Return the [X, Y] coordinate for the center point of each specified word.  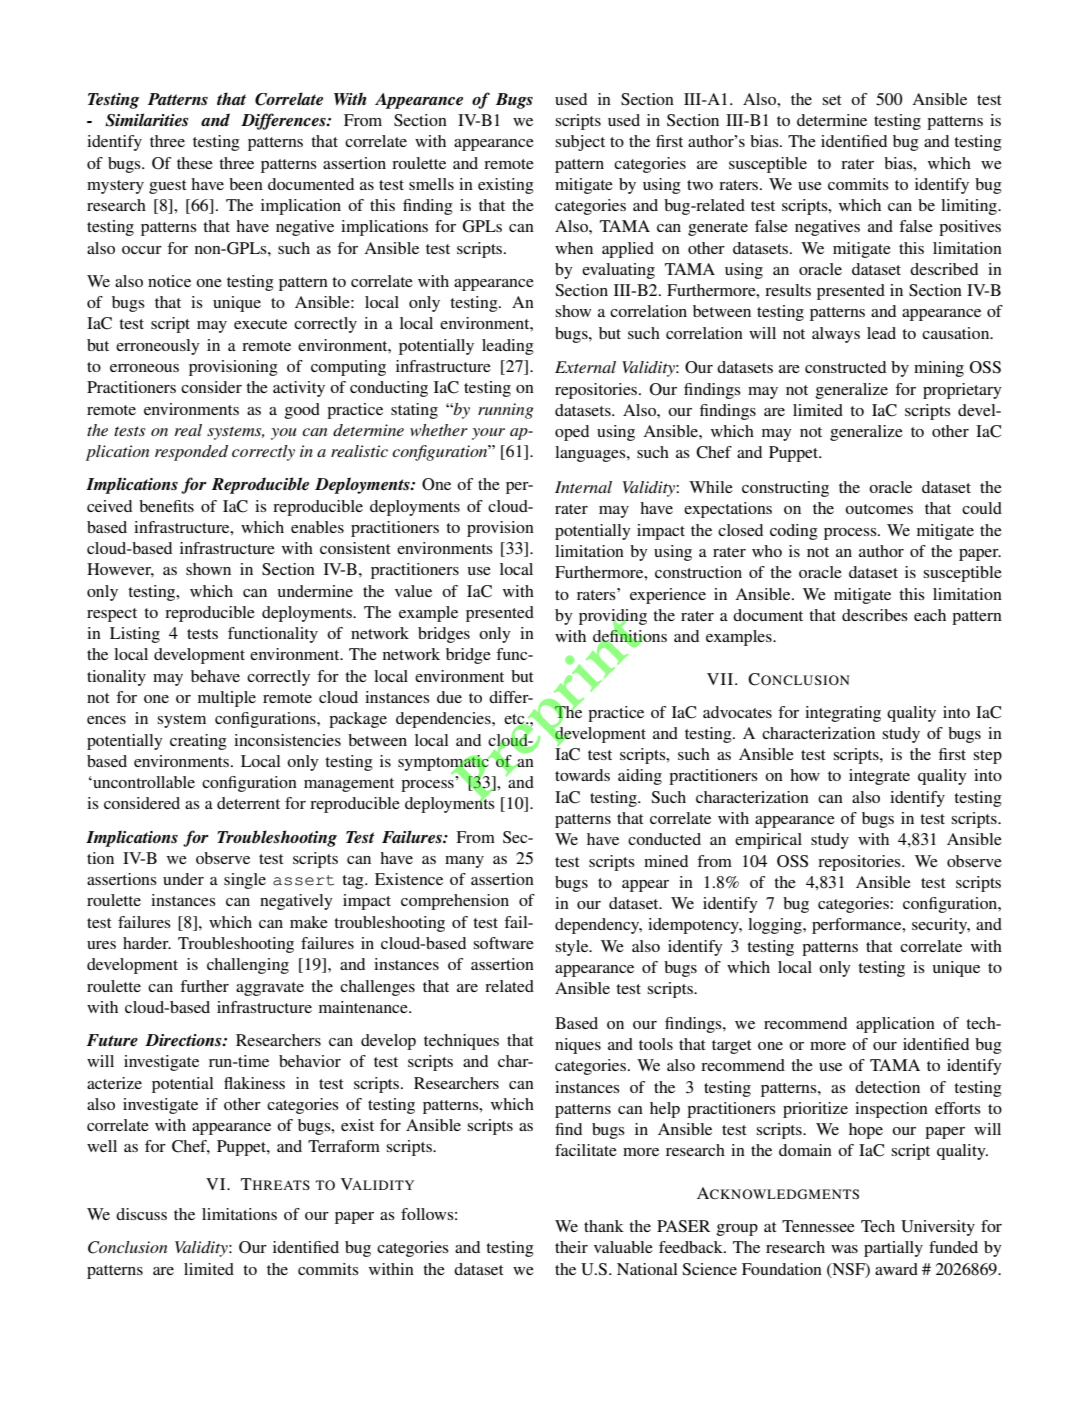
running [506, 411]
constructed [845, 367]
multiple [227, 699]
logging [776, 926]
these [195, 163]
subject [580, 143]
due [449, 697]
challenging [248, 966]
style [573, 948]
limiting [970, 207]
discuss [141, 1214]
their [571, 1247]
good [302, 411]
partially [893, 1249]
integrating [843, 714]
